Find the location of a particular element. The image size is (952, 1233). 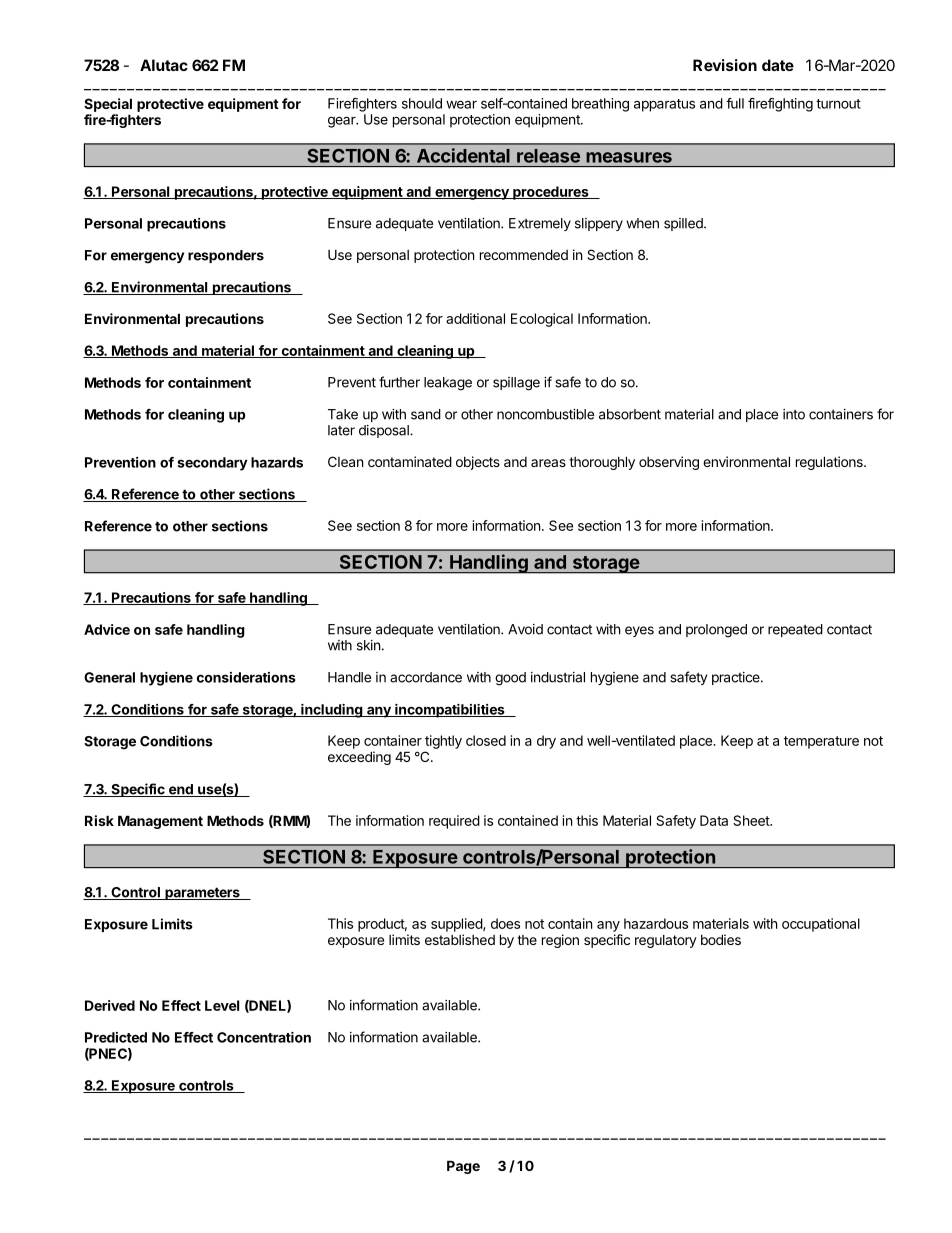

wear is located at coordinates (461, 104).
